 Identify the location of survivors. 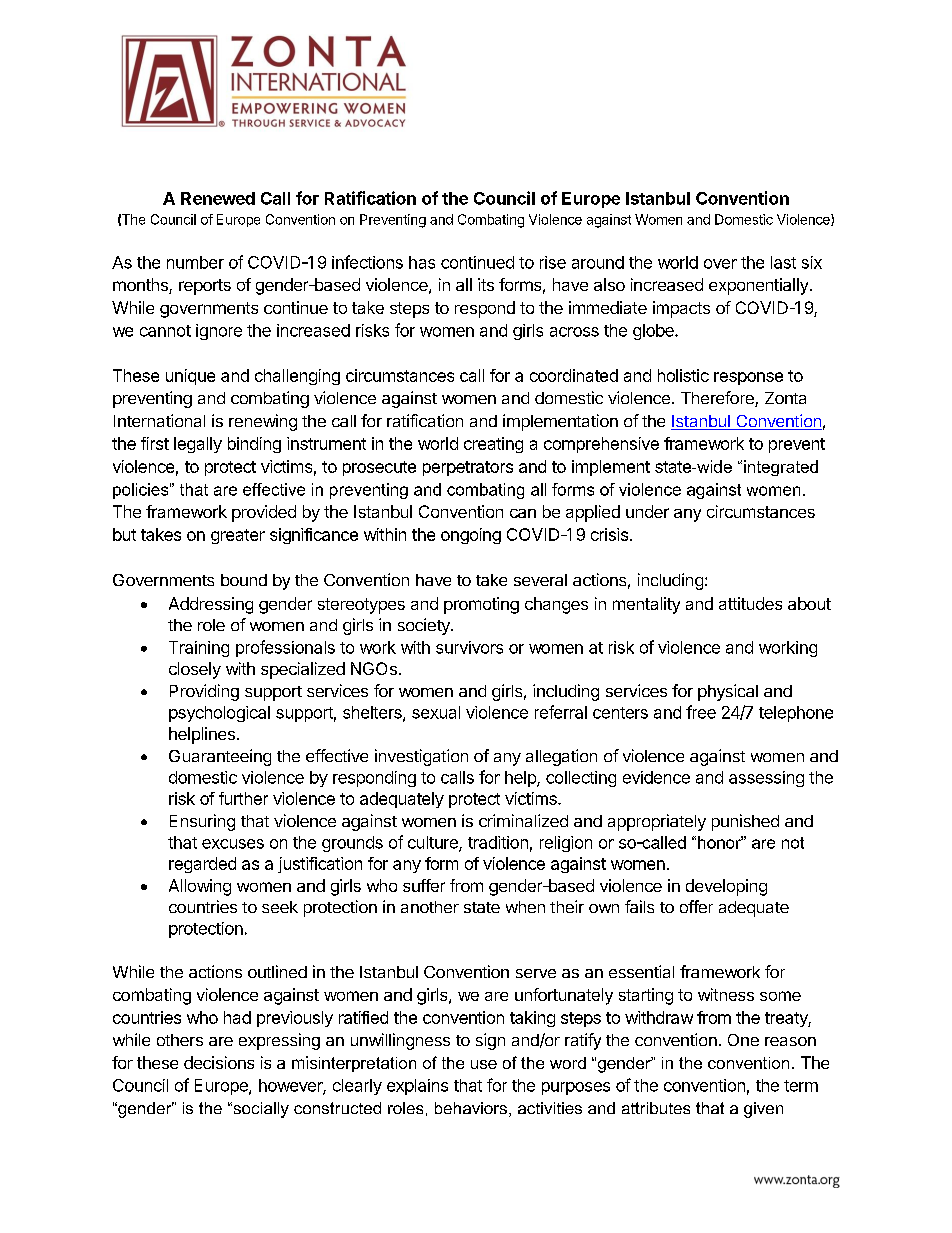
(469, 647).
